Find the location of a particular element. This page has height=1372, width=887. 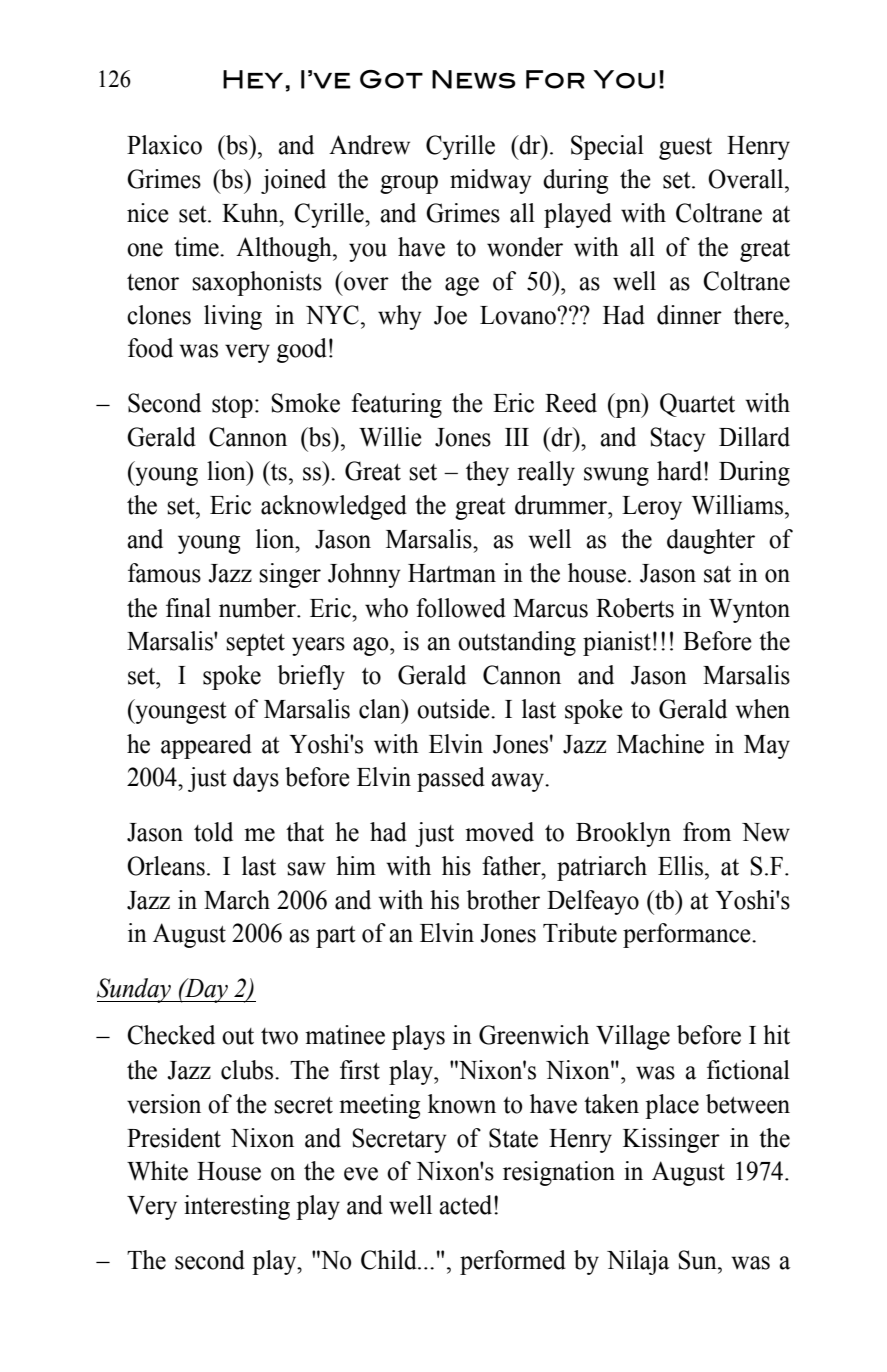

joined is located at coordinates (293, 181).
